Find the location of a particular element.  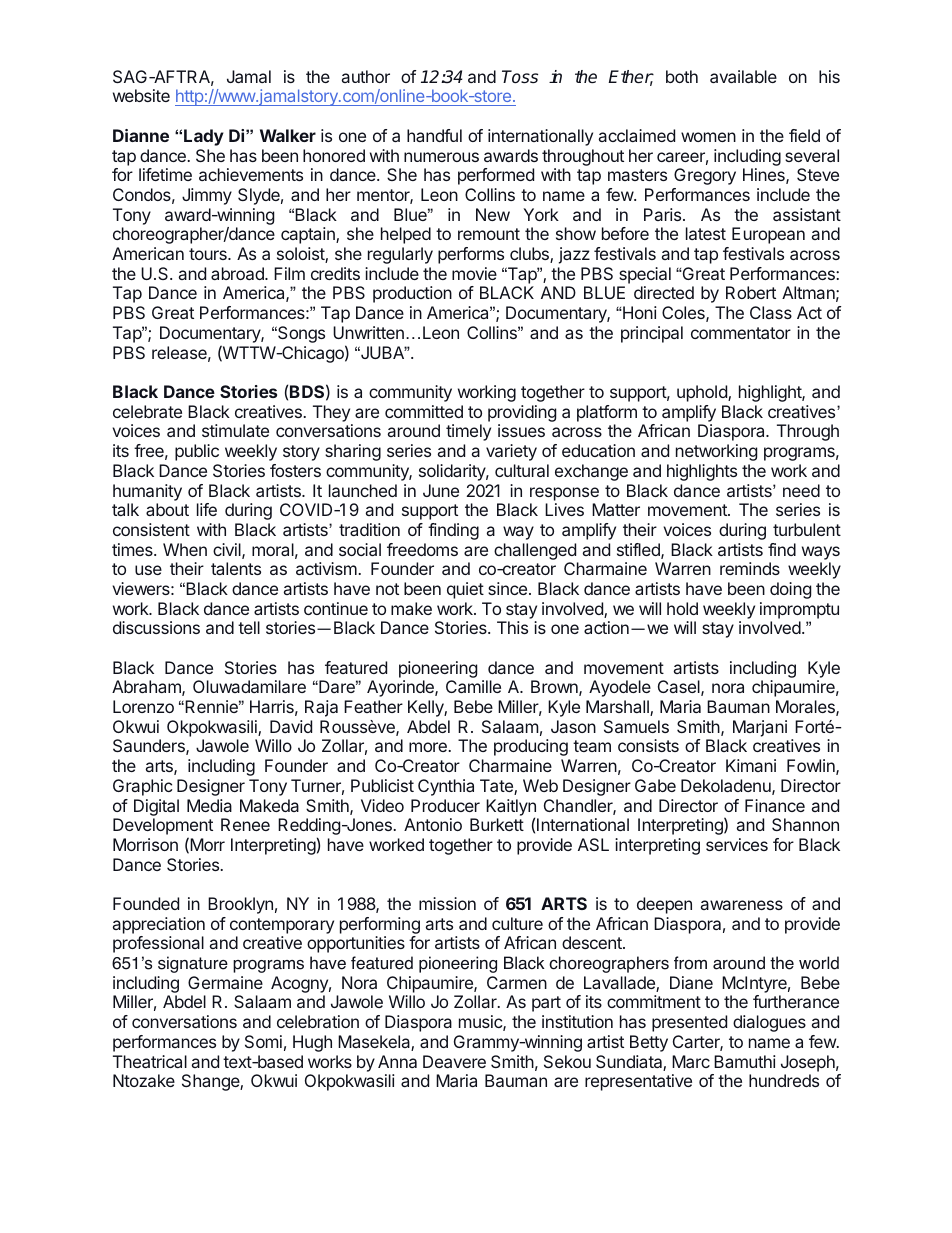

quiet is located at coordinates (465, 590).
